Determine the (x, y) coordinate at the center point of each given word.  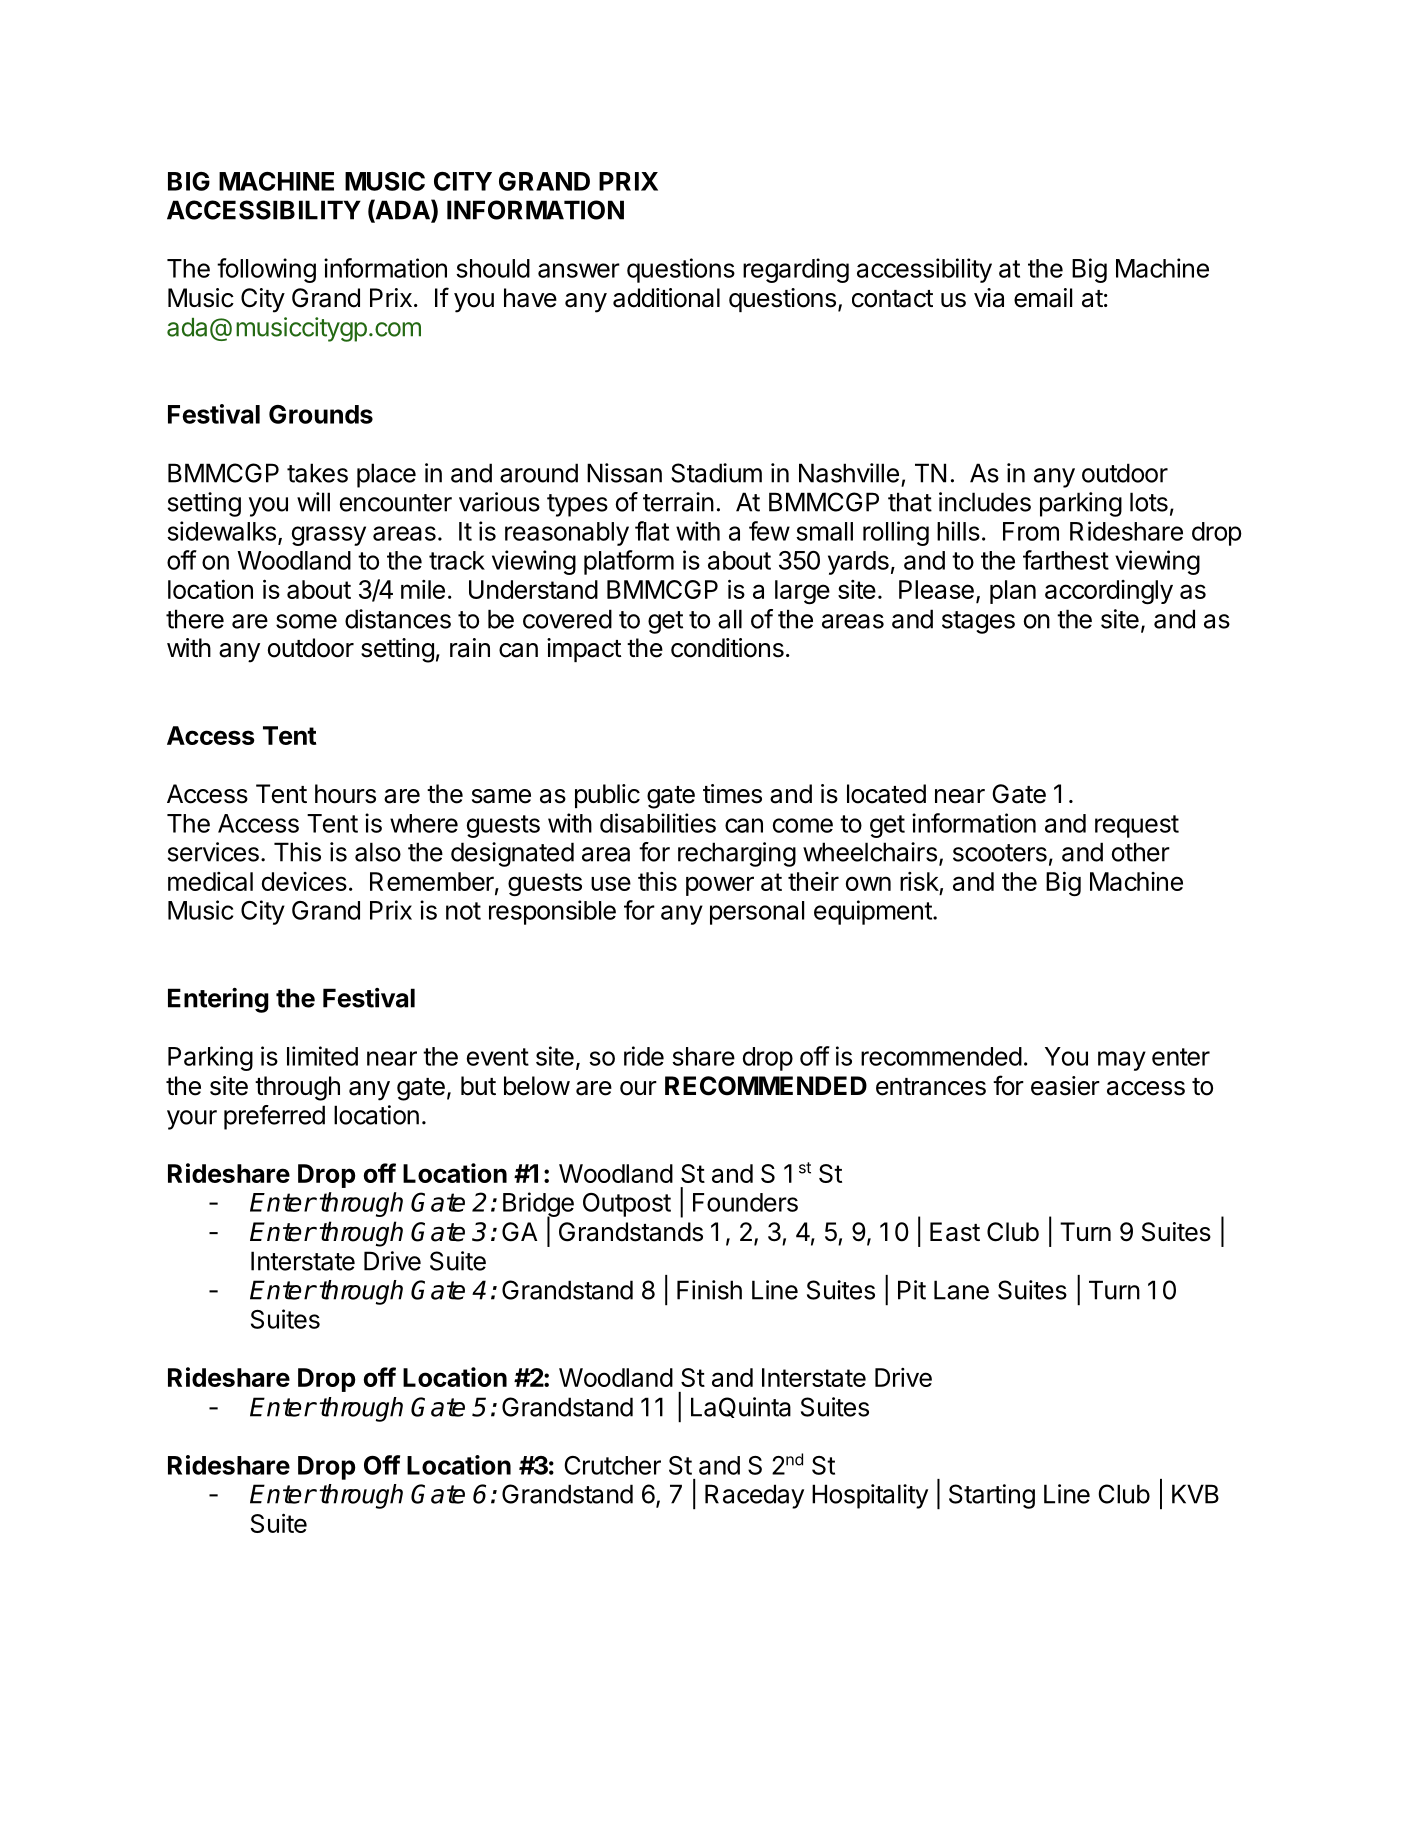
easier (1065, 1086)
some (306, 621)
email (1043, 298)
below (537, 1086)
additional (666, 298)
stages (978, 622)
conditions (727, 648)
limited (322, 1056)
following (266, 270)
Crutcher (612, 1465)
